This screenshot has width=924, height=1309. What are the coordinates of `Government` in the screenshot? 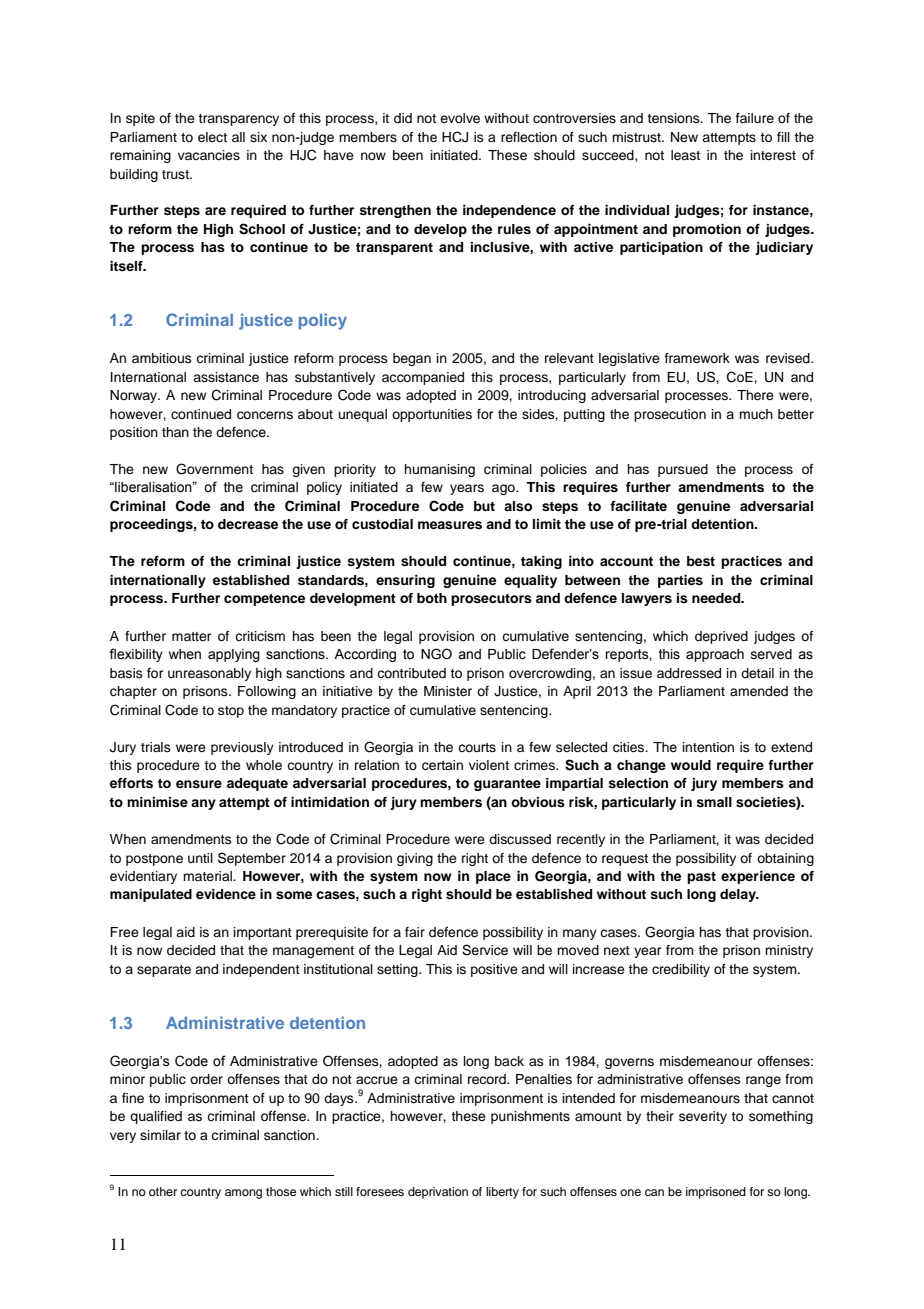 It's located at (214, 469).
